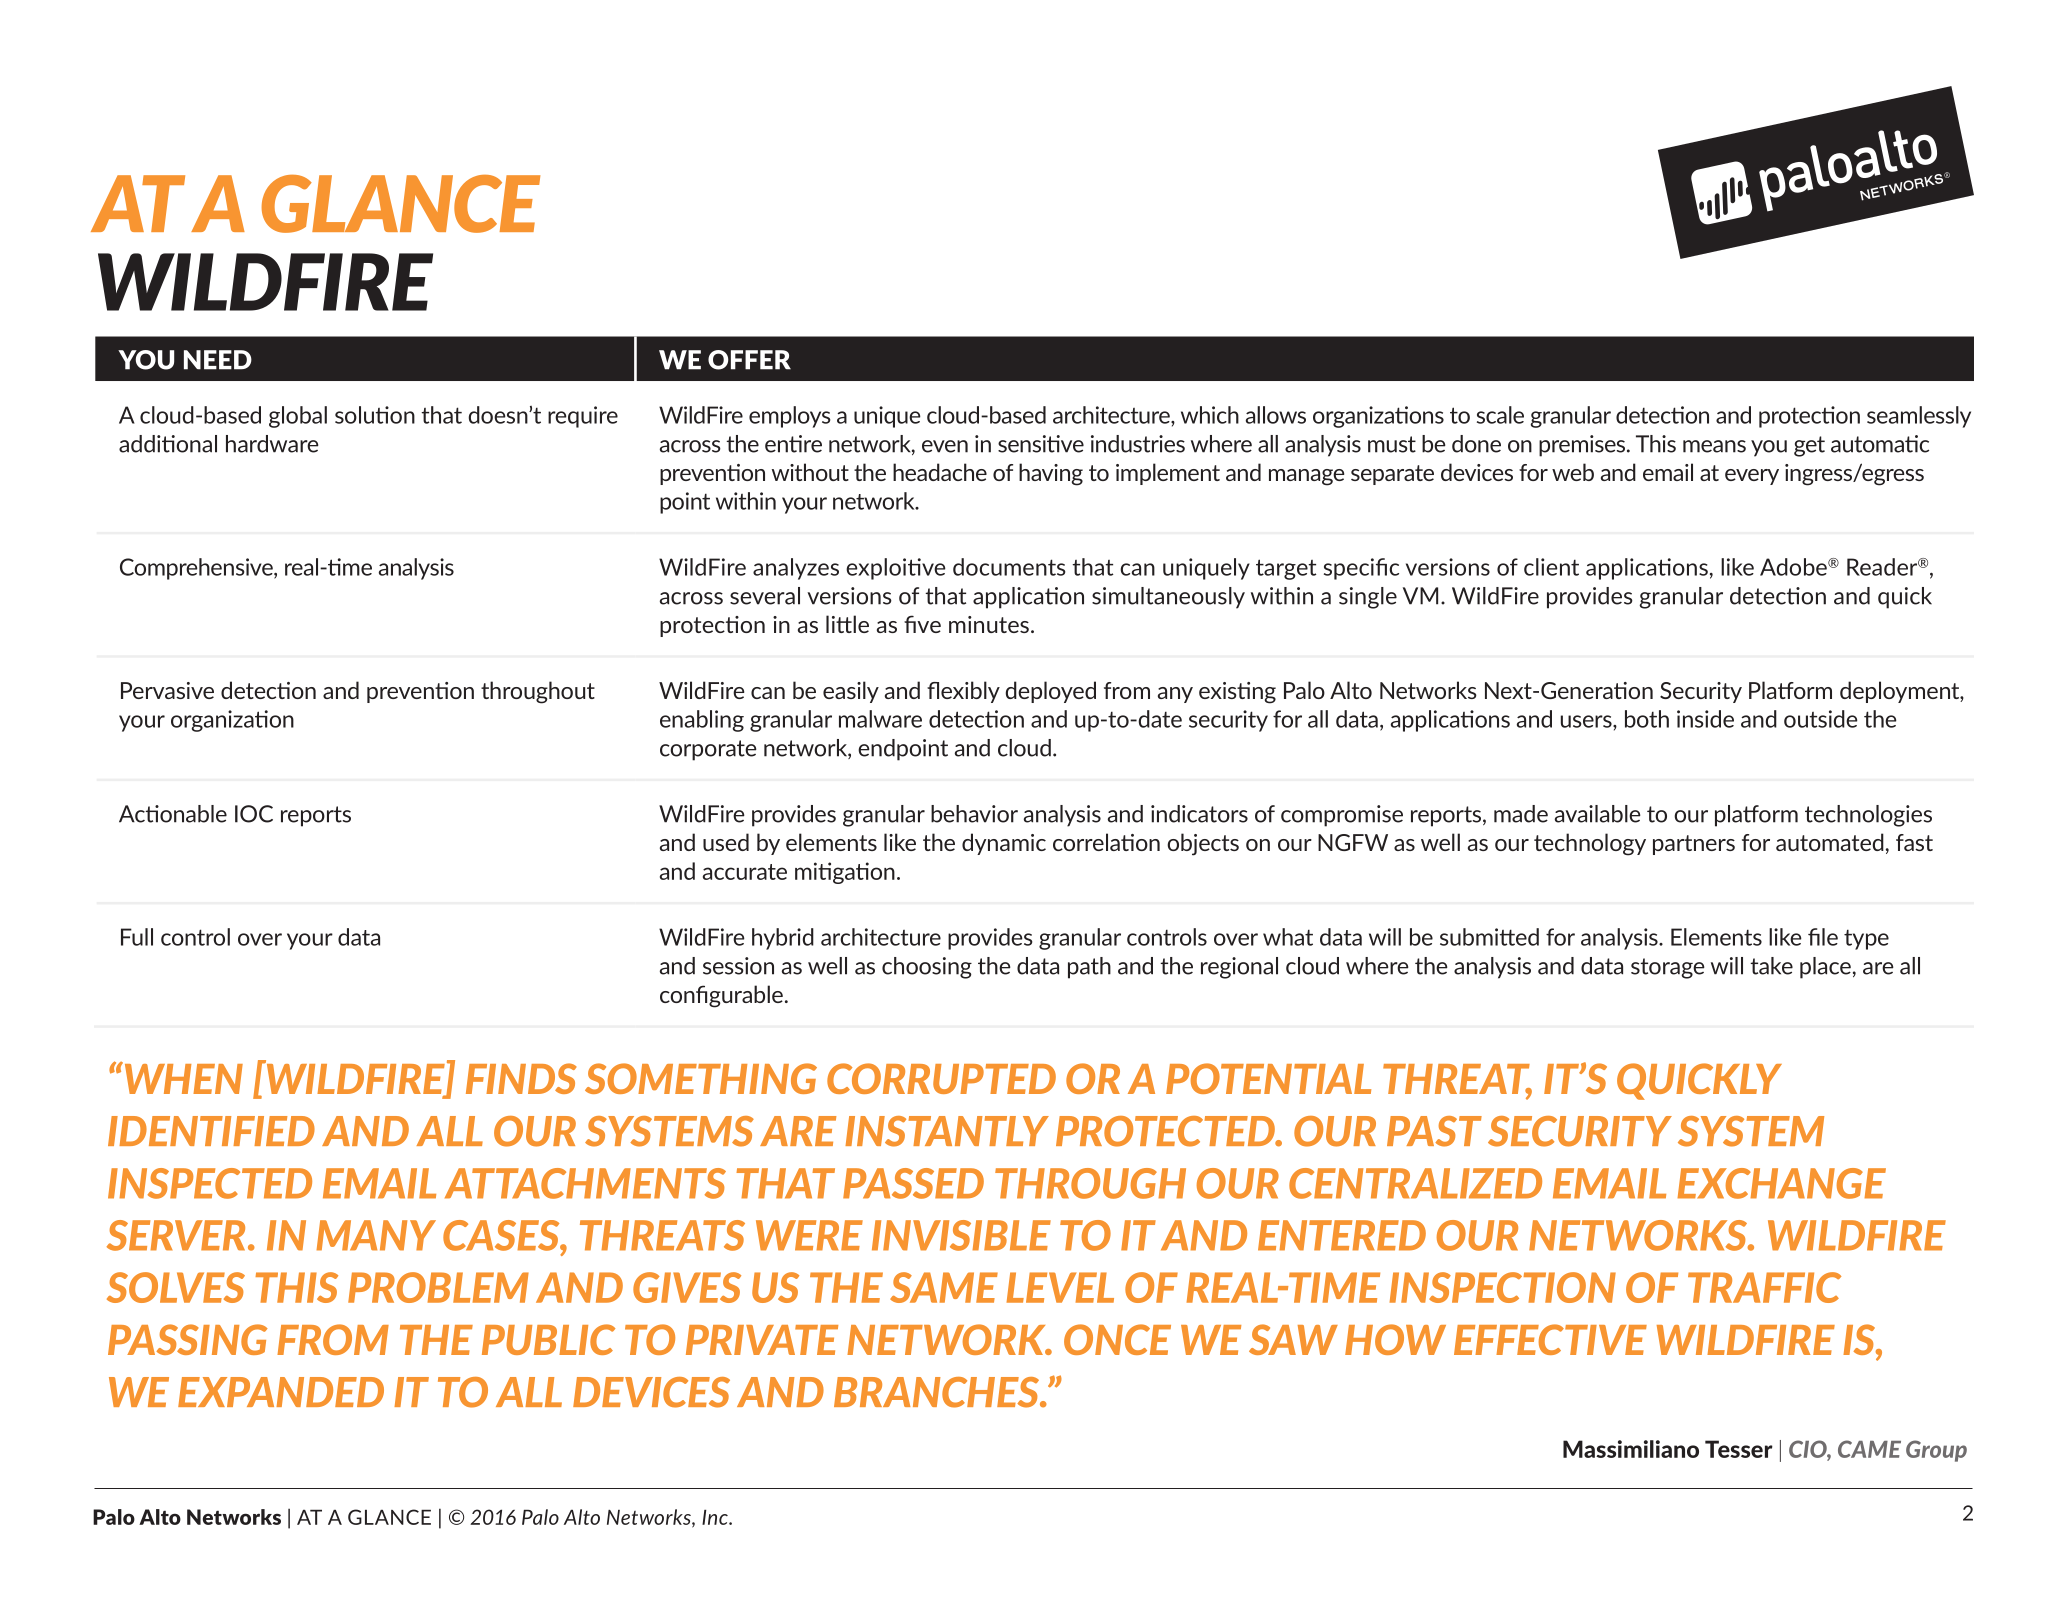 The image size is (2068, 1598). What do you see at coordinates (375, 415) in the document?
I see `solution` at bounding box center [375, 415].
